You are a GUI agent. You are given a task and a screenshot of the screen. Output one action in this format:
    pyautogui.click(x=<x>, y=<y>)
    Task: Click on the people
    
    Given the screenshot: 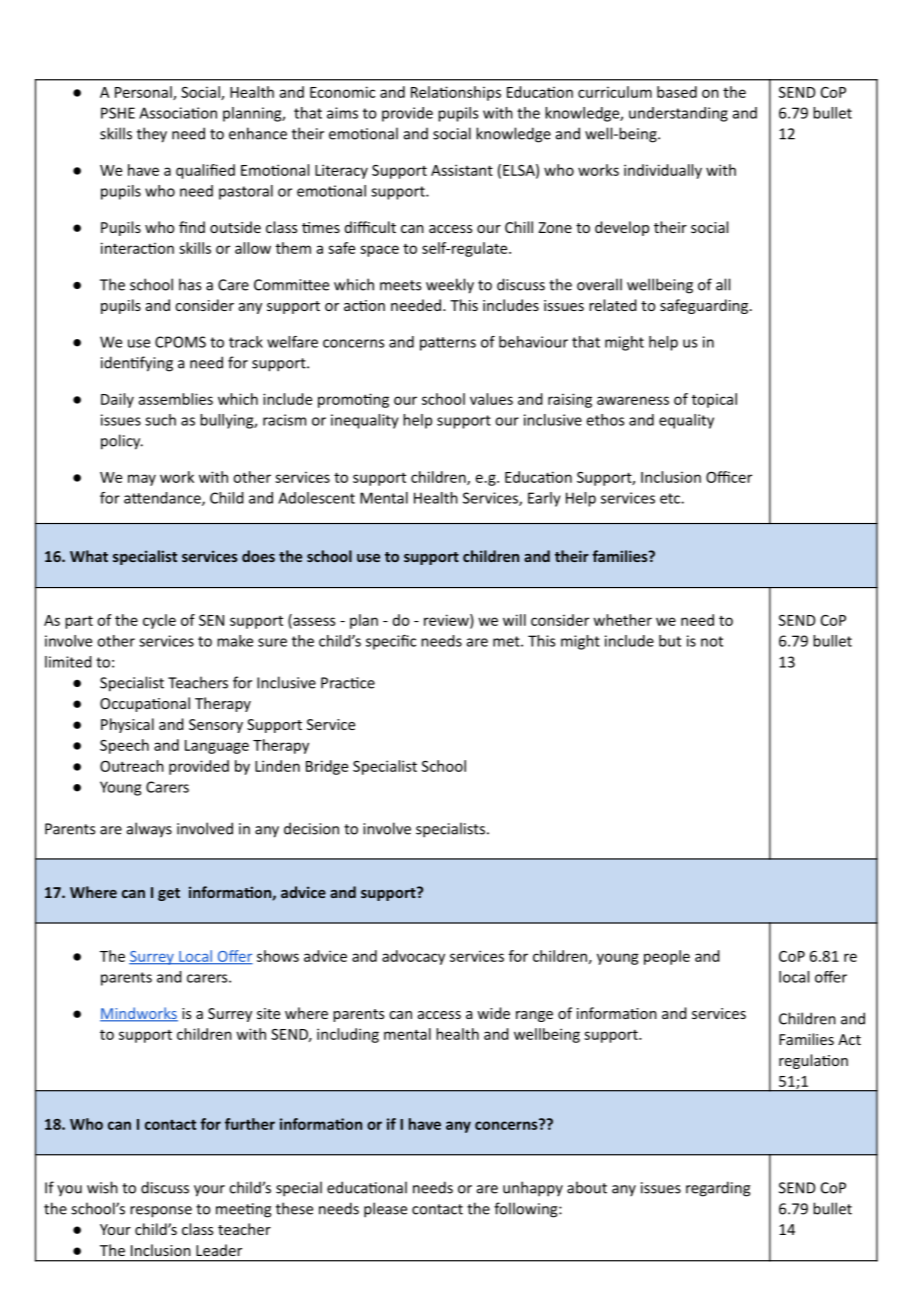 What is the action you would take?
    pyautogui.click(x=667, y=957)
